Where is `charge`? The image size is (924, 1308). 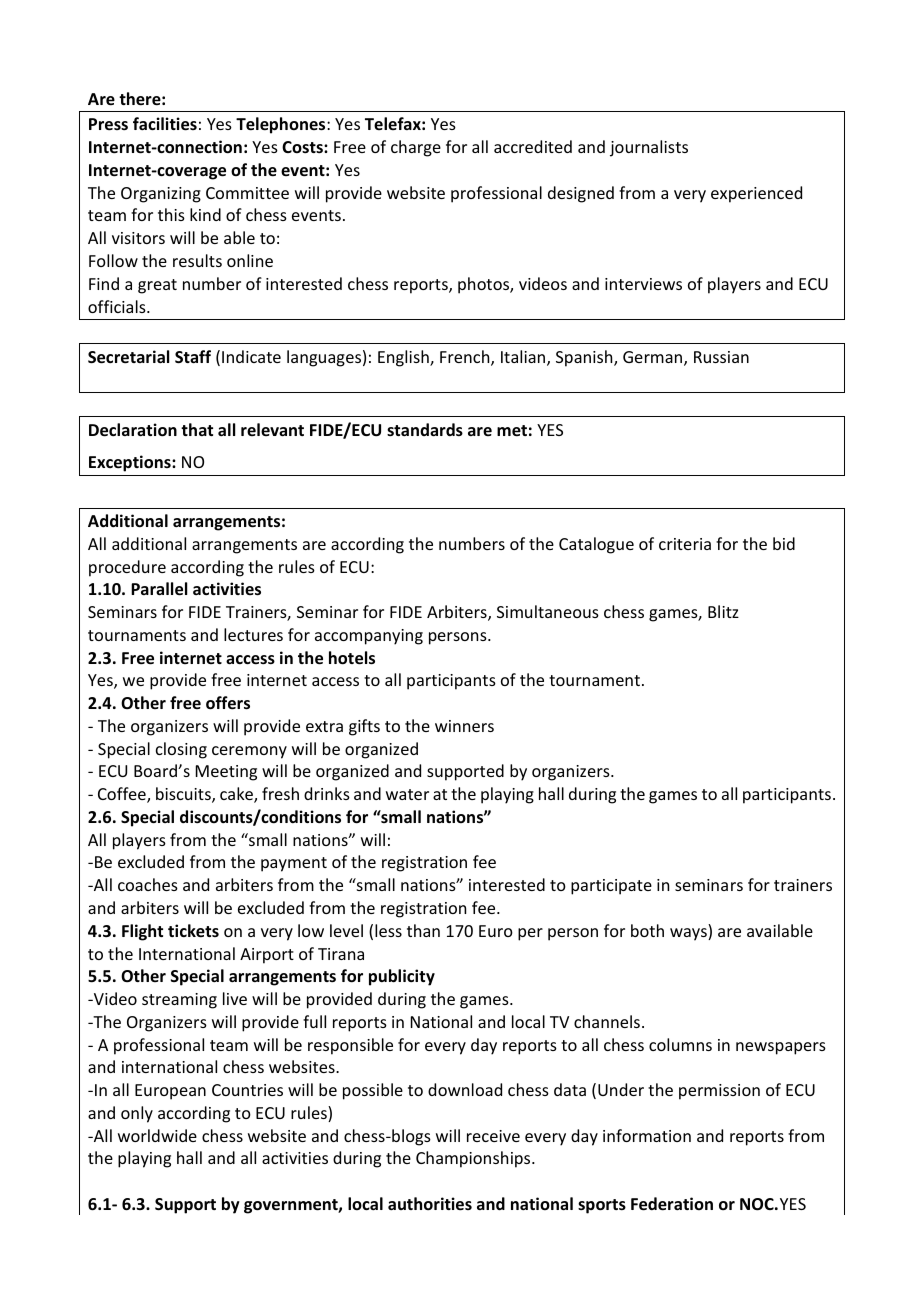
charge is located at coordinates (416, 148).
